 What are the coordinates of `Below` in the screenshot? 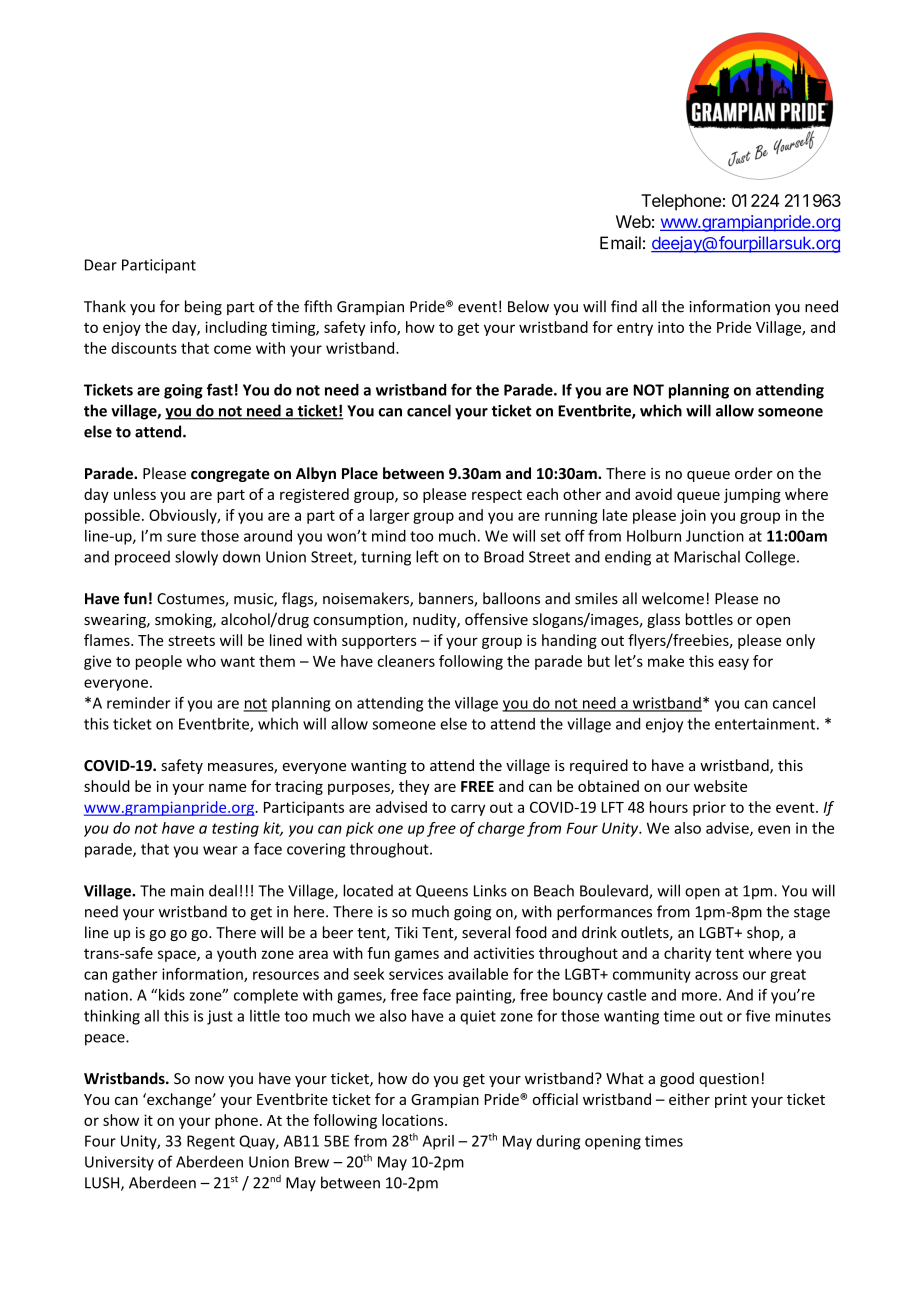 It's located at (528, 306).
